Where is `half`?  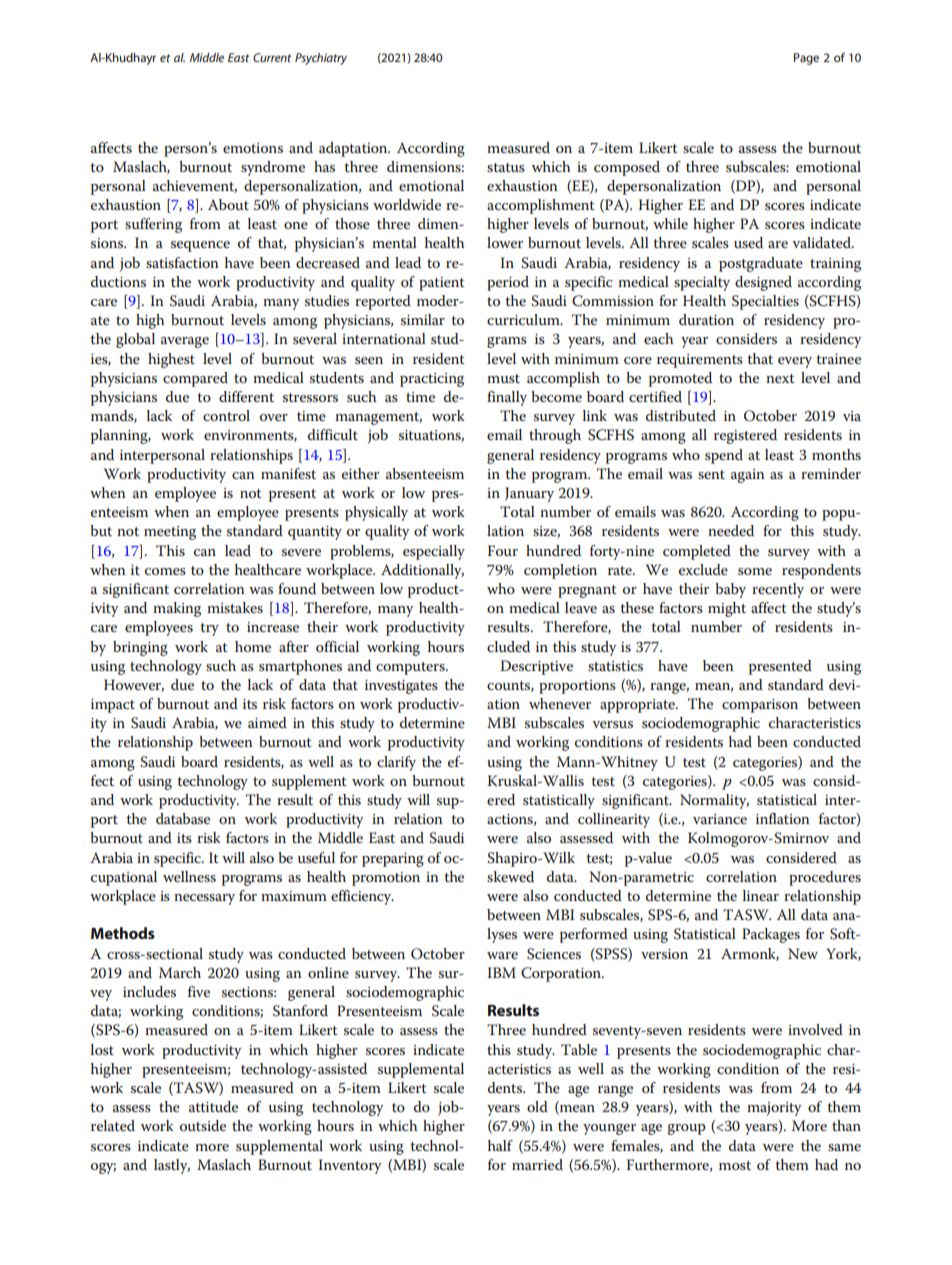
half is located at coordinates (500, 1145).
